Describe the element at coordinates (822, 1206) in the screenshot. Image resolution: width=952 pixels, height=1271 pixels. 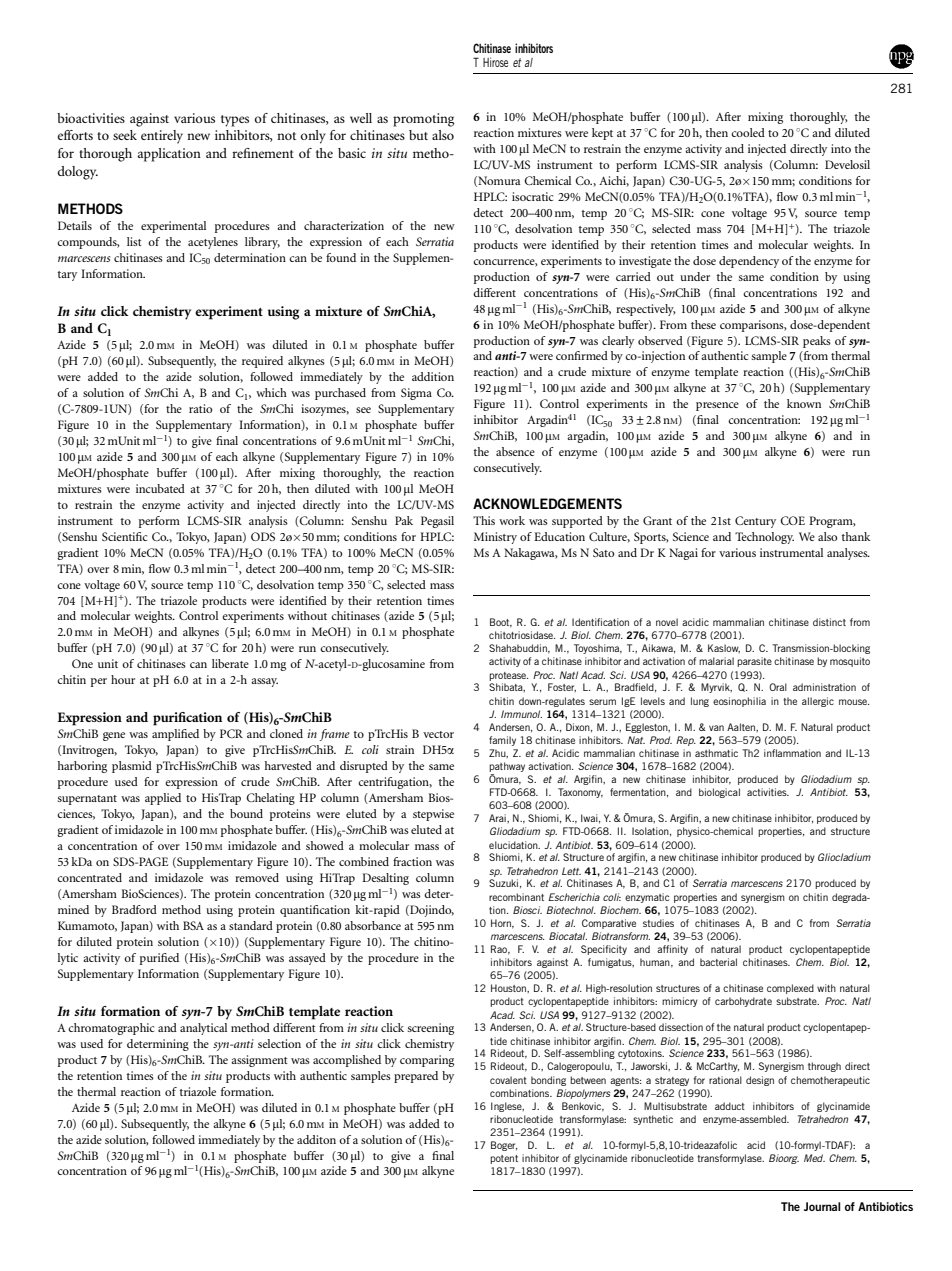
I see `Journal` at that location.
